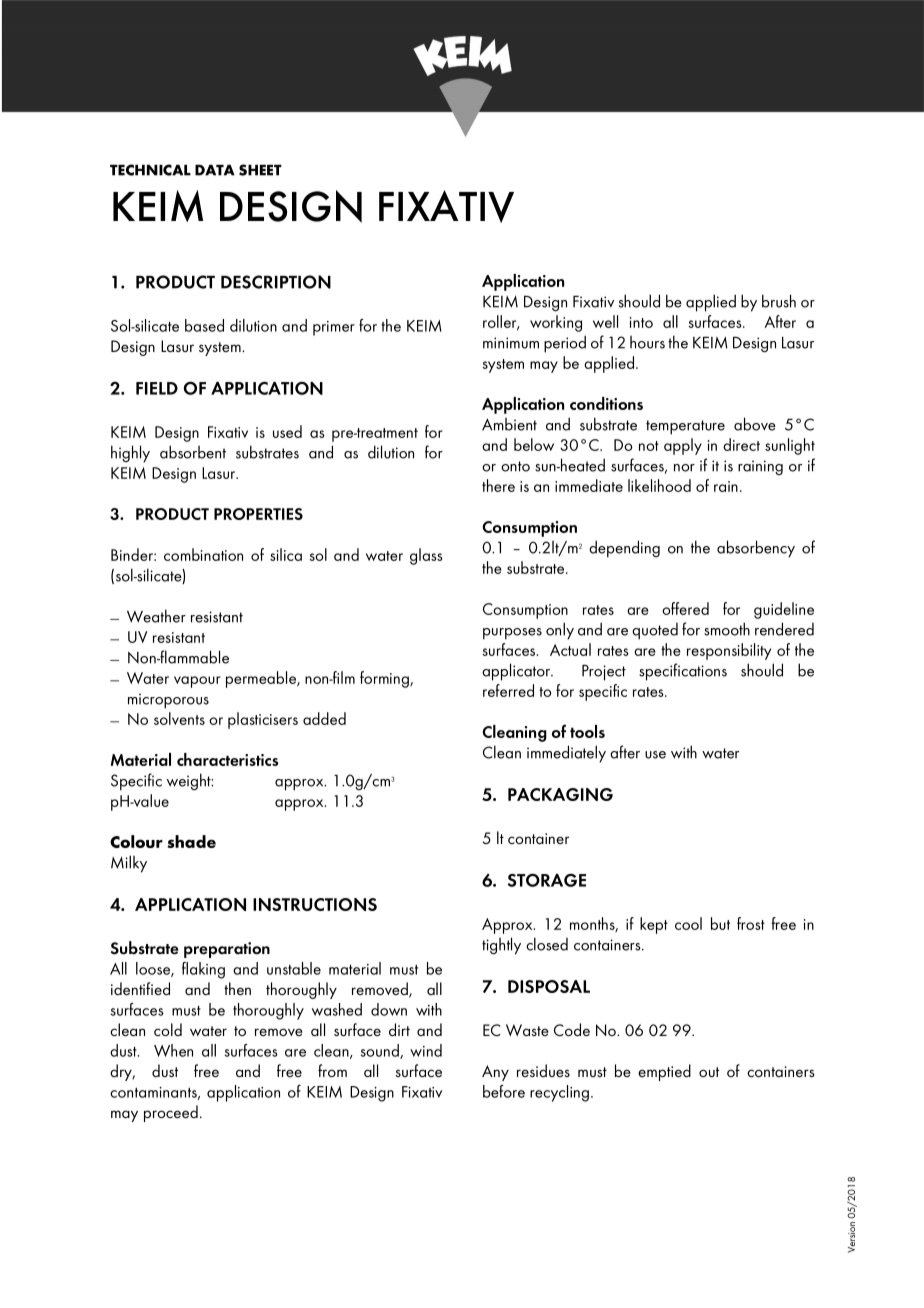  Describe the element at coordinates (498, 485) in the screenshot. I see `there` at that location.
